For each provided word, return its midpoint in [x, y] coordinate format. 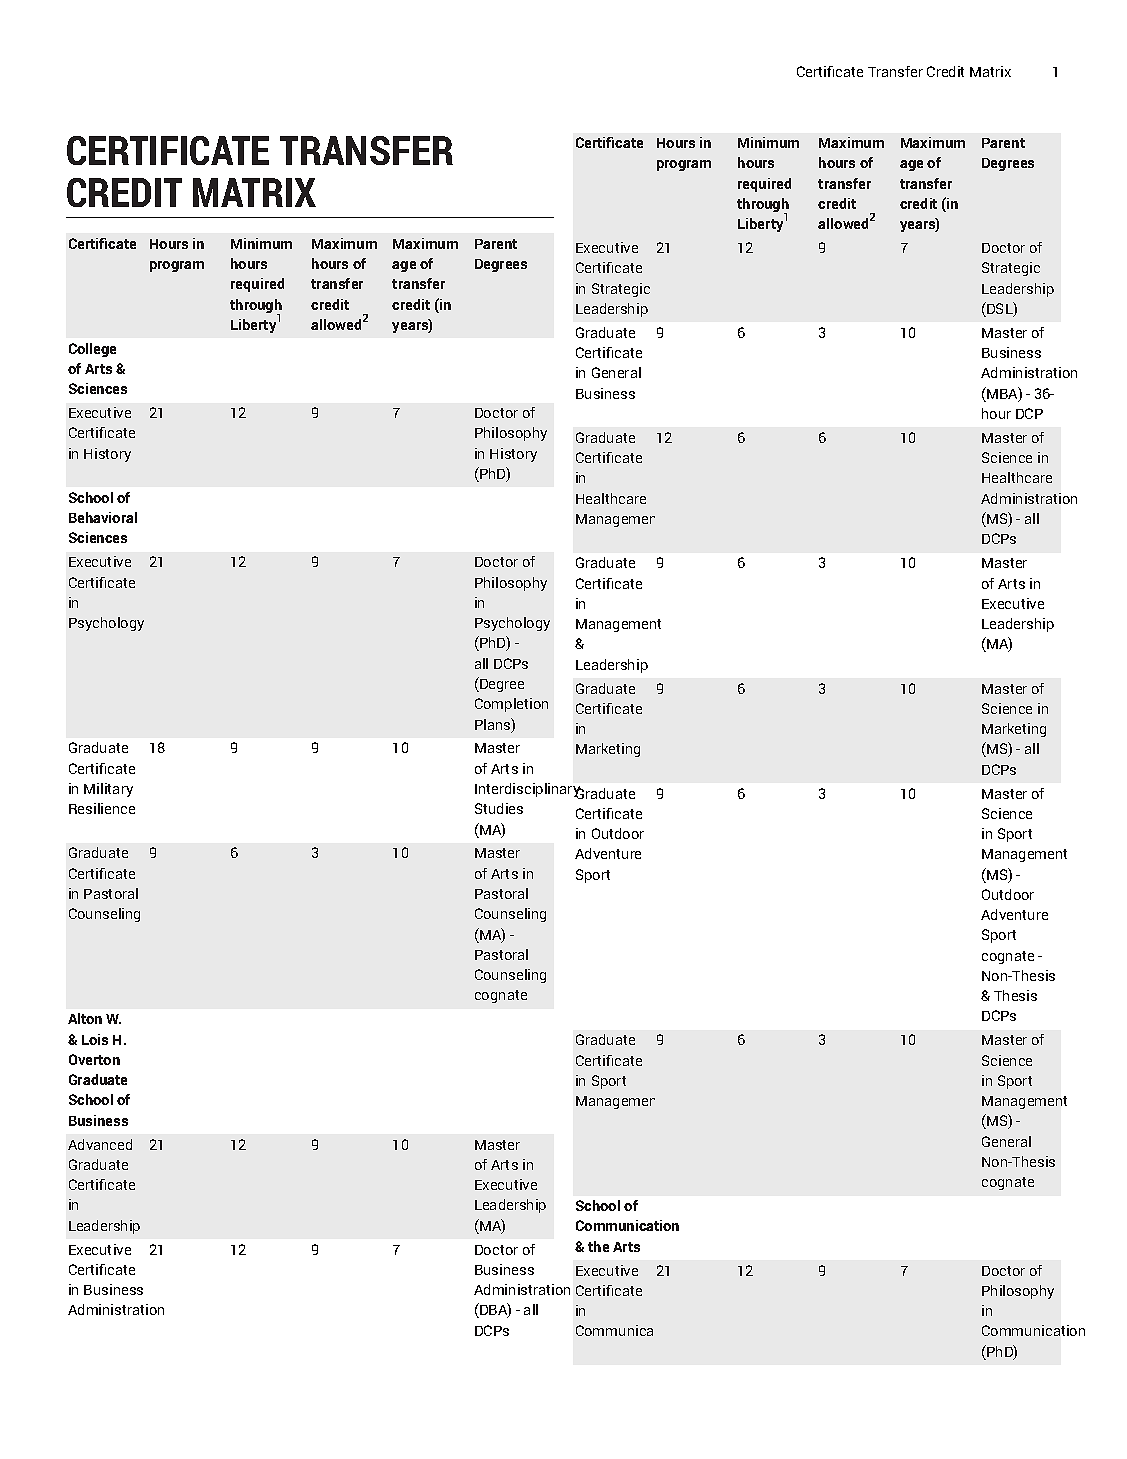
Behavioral [103, 517]
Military [108, 790]
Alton [85, 1018]
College [92, 350]
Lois [95, 1039]
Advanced [100, 1144]
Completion [511, 705]
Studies [499, 808]
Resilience [102, 808]
